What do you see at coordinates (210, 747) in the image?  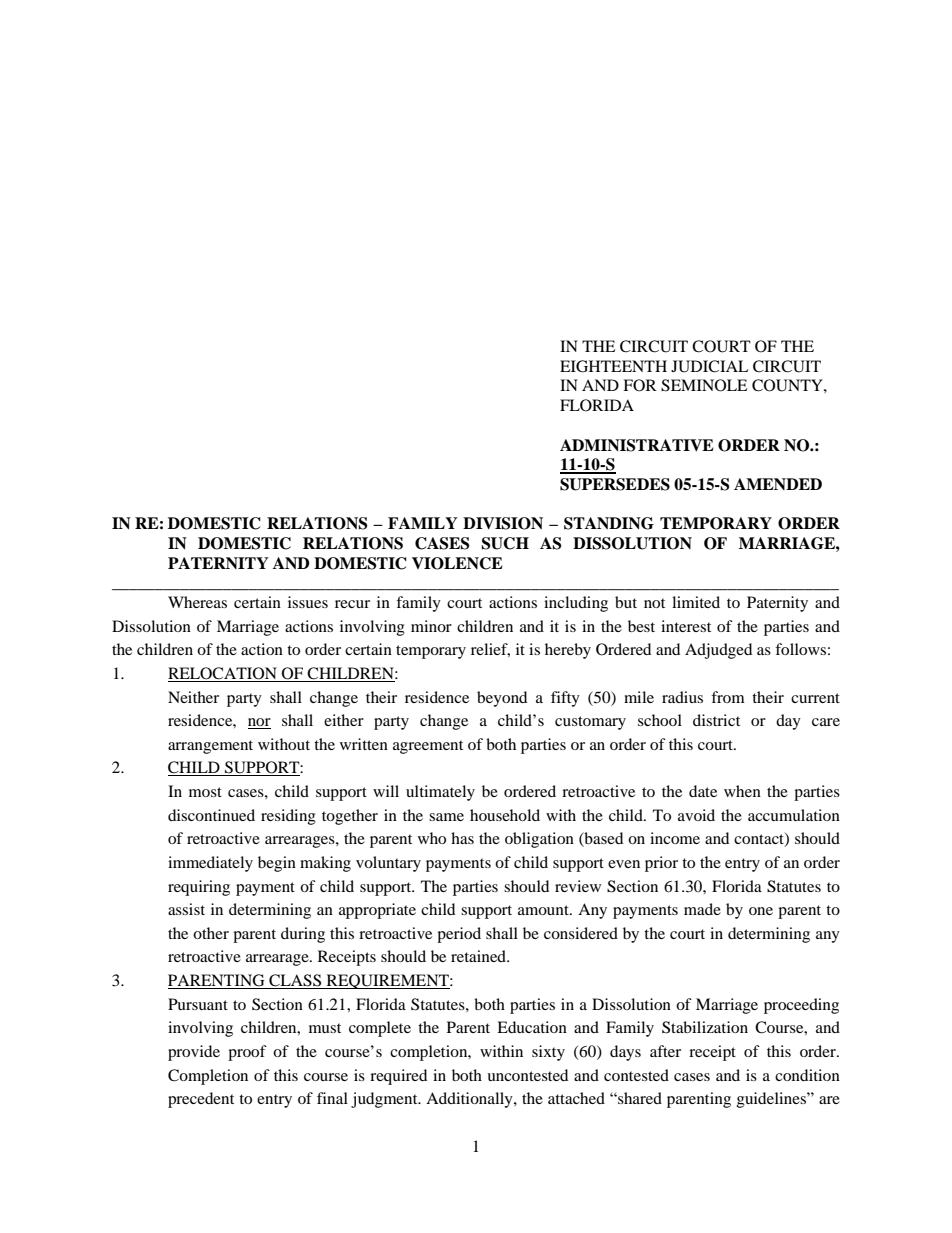 I see `arrangement` at bounding box center [210, 747].
